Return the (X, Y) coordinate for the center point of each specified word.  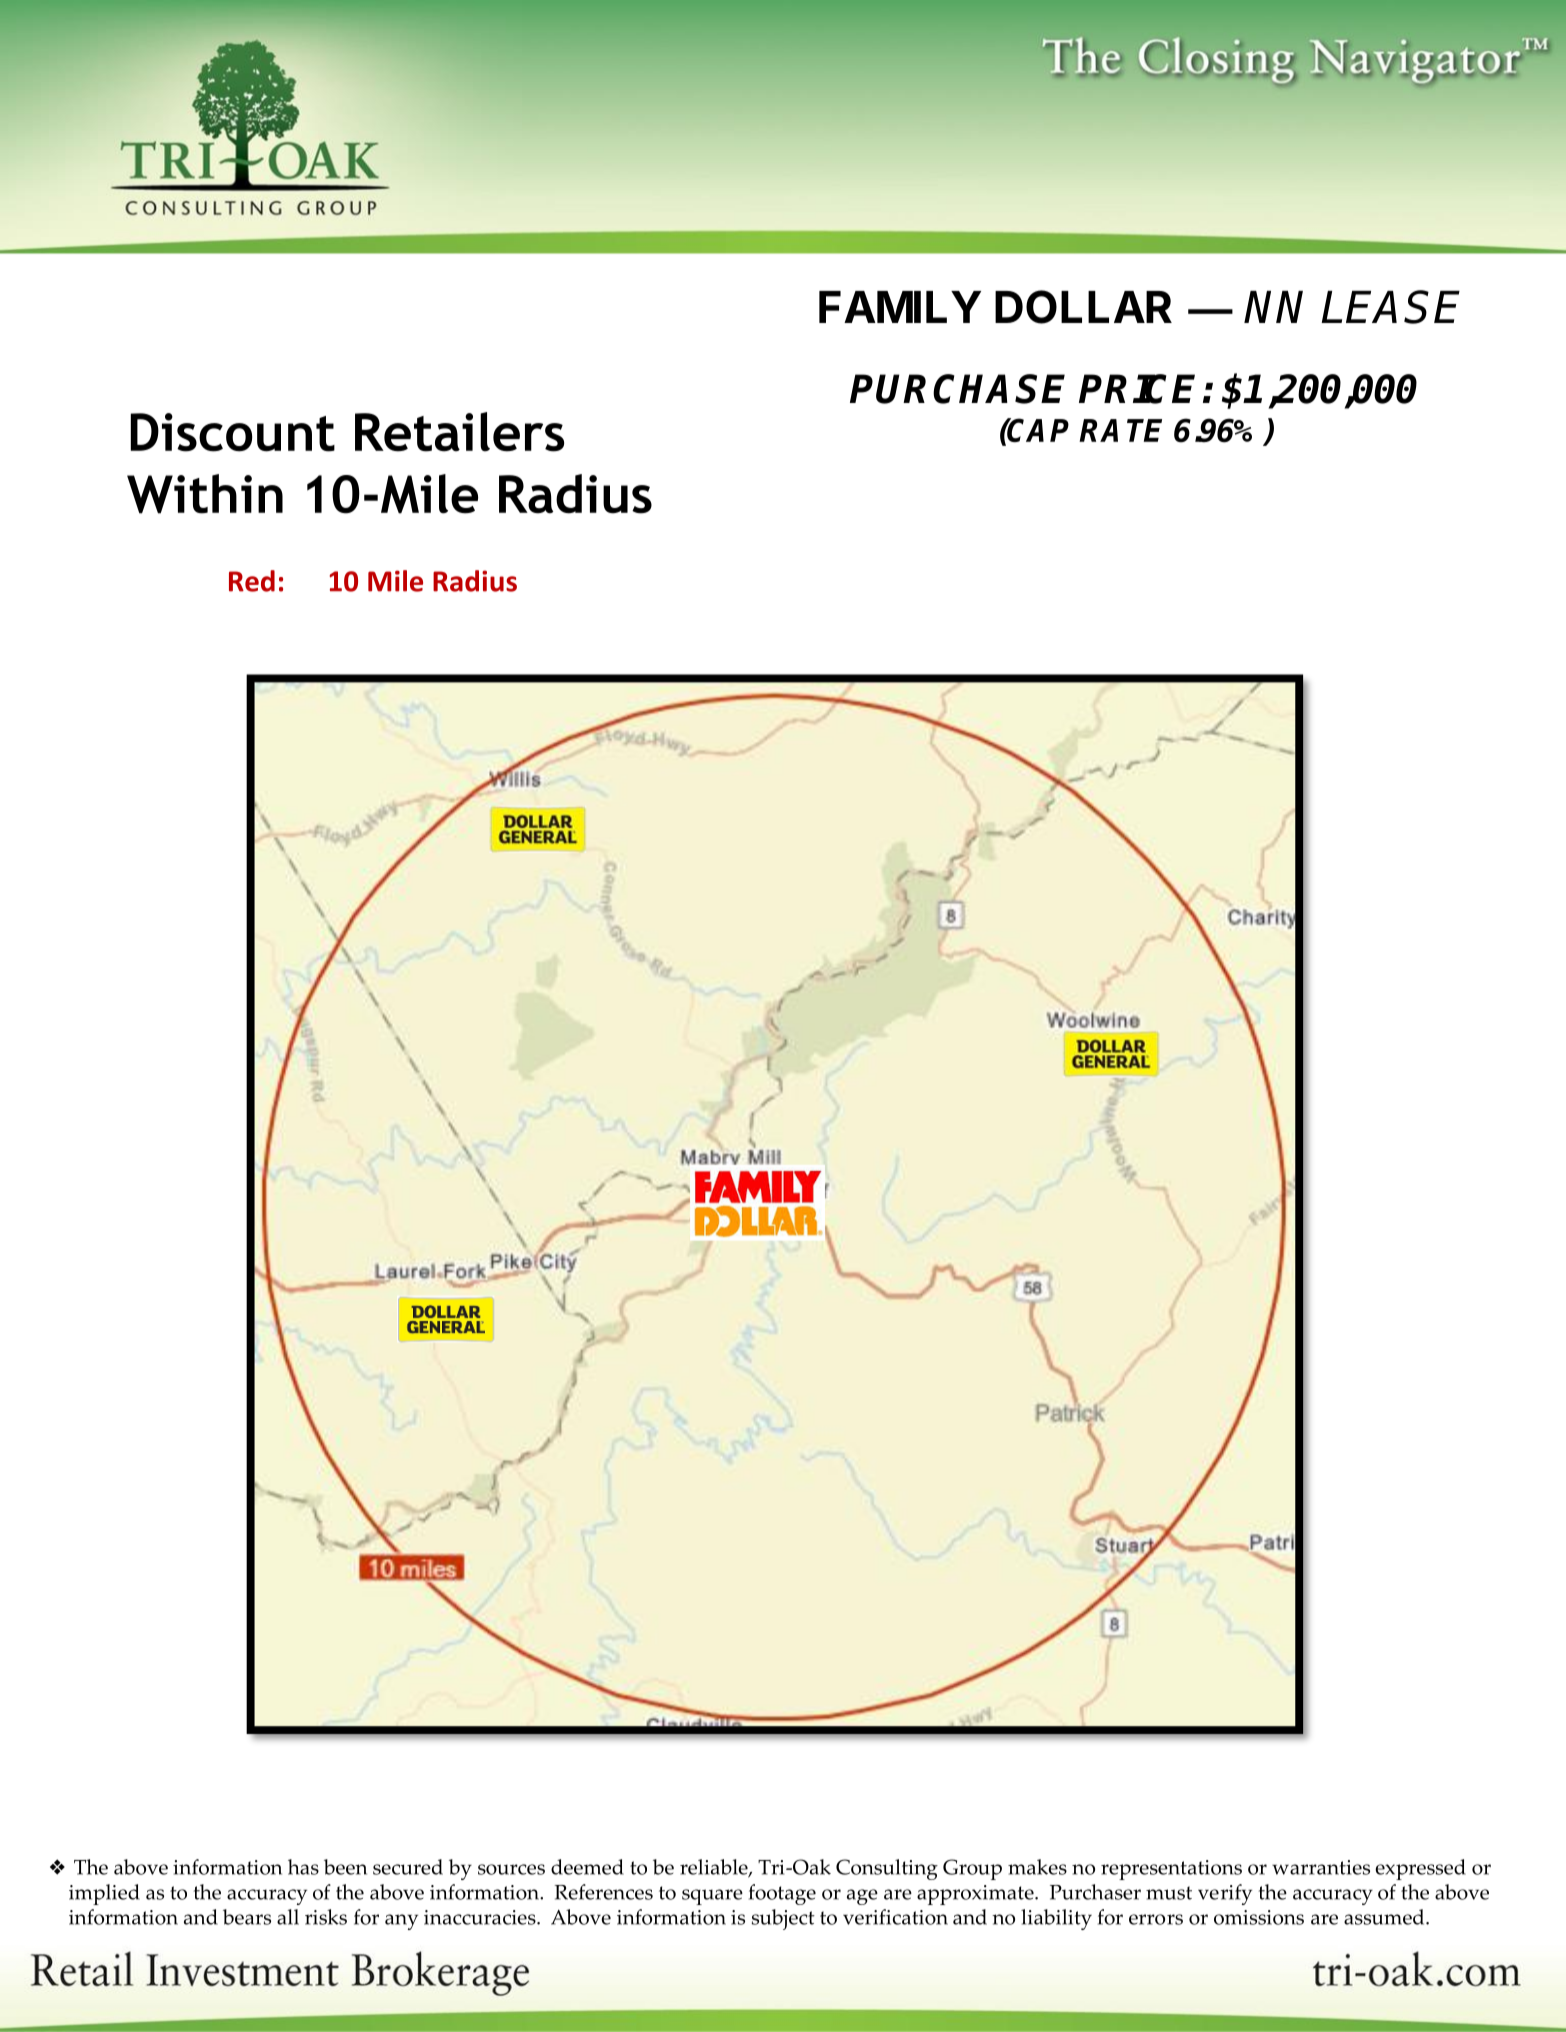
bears (247, 1917)
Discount (232, 432)
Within (205, 494)
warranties (1321, 1867)
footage (782, 1894)
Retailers (459, 432)
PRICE (1137, 389)
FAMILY (900, 307)
